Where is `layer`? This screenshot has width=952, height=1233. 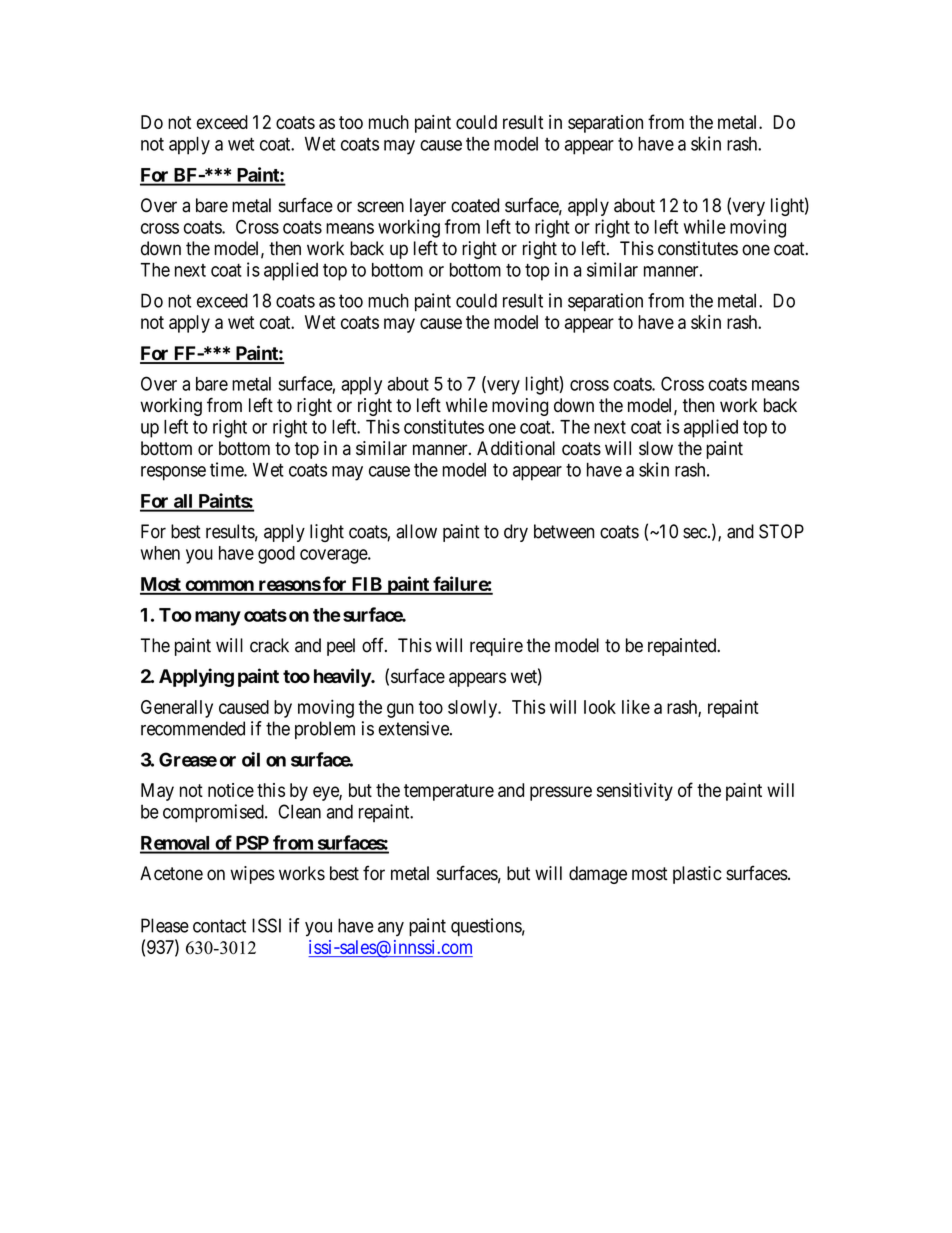
layer is located at coordinates (428, 207).
